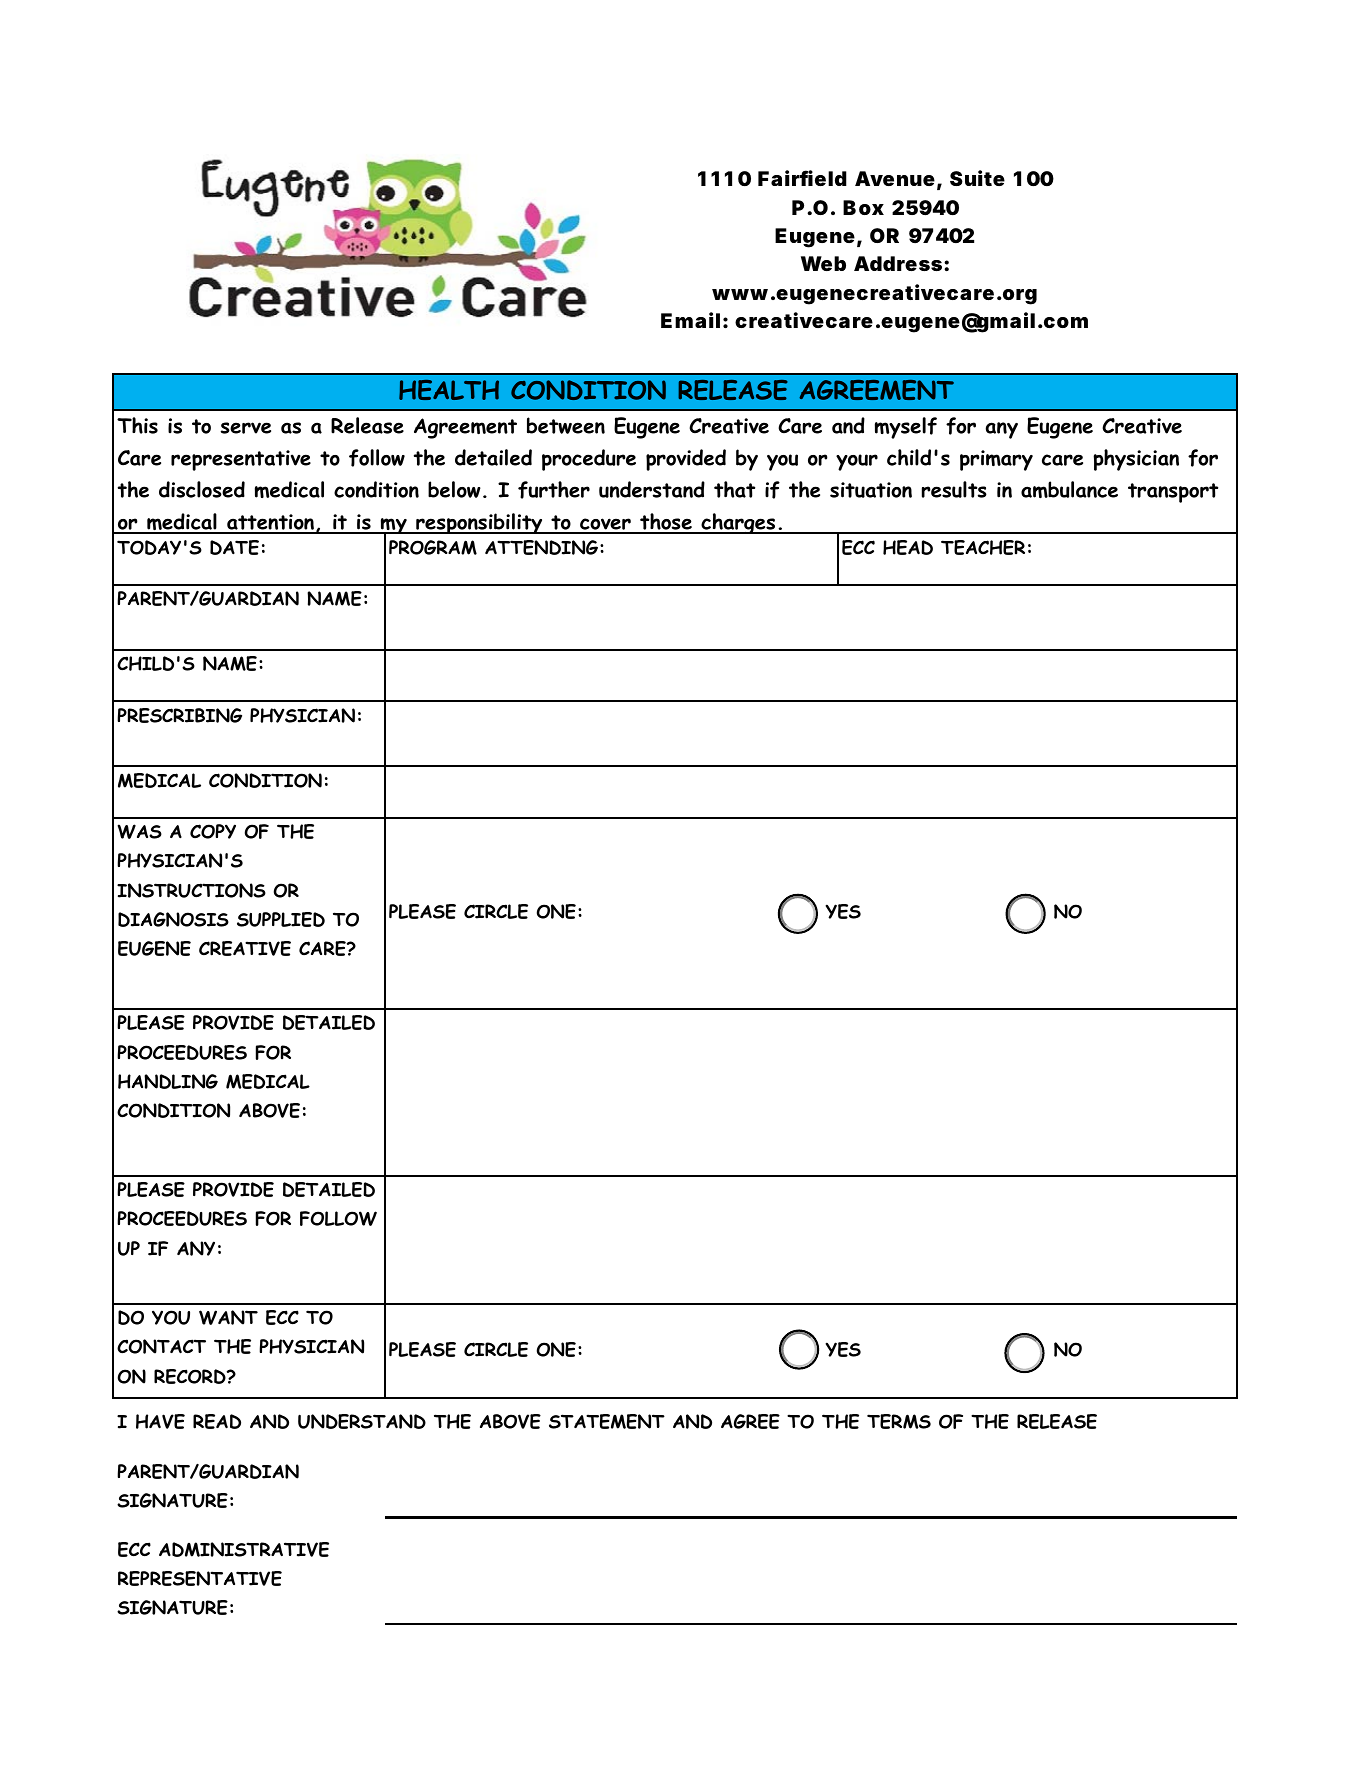 The width and height of the screenshot is (1365, 1767). Describe the element at coordinates (168, 1081) in the screenshot. I see `HANDLING` at that location.
